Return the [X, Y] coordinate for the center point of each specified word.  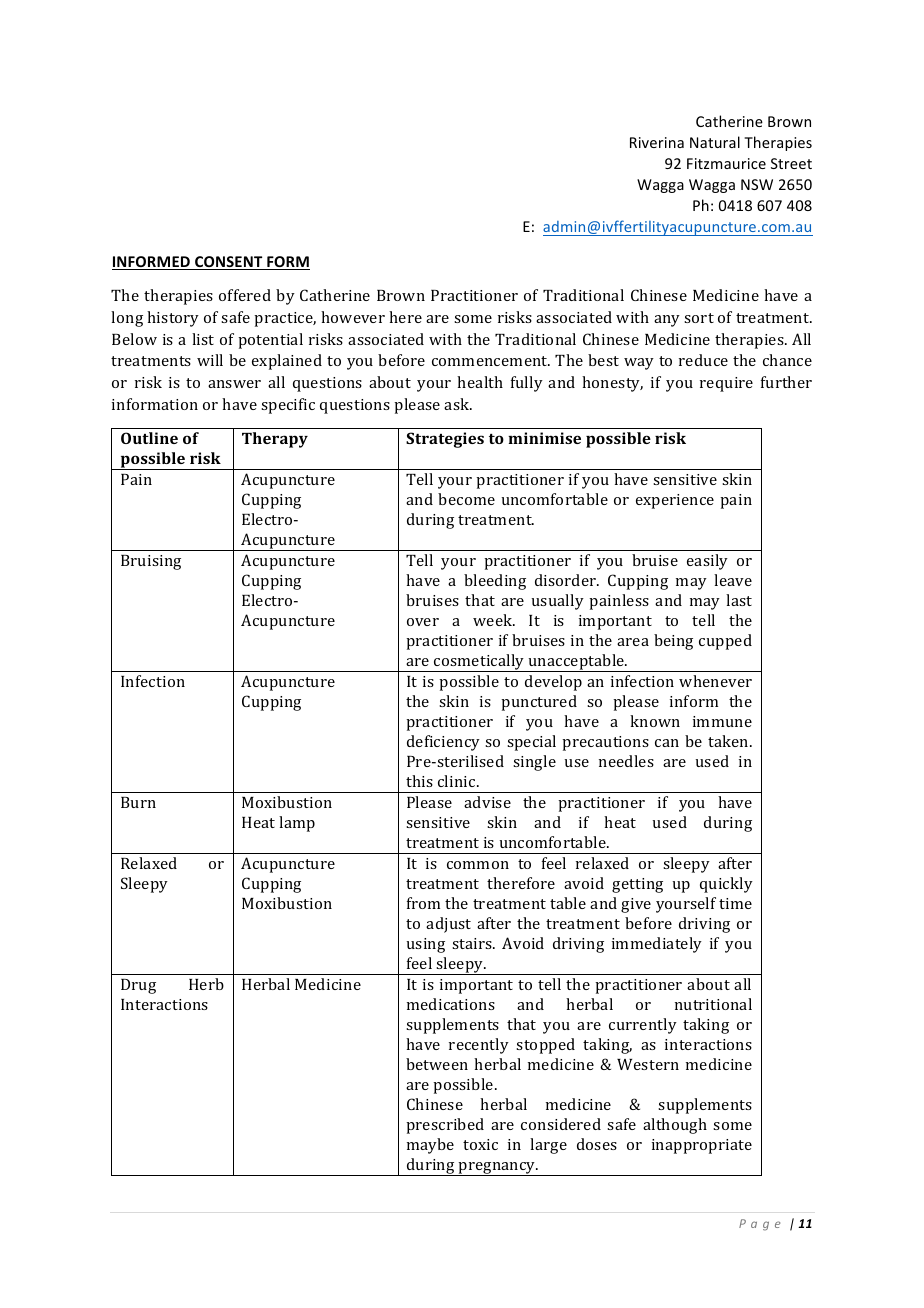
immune [722, 721]
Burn [138, 802]
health [480, 382]
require [726, 384]
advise [487, 802]
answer [234, 384]
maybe [430, 1146]
